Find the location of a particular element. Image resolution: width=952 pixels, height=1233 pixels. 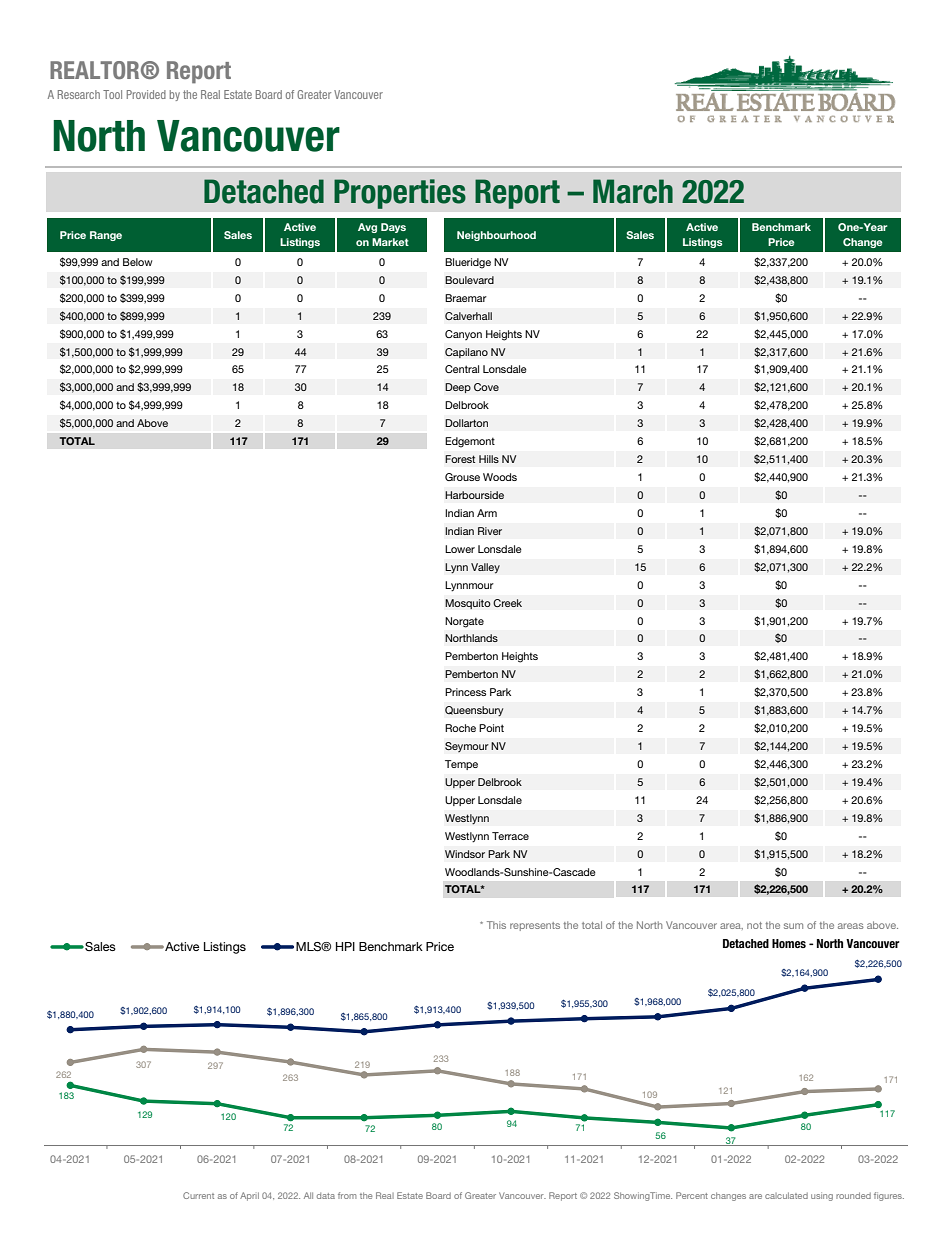

HPI is located at coordinates (345, 946).
